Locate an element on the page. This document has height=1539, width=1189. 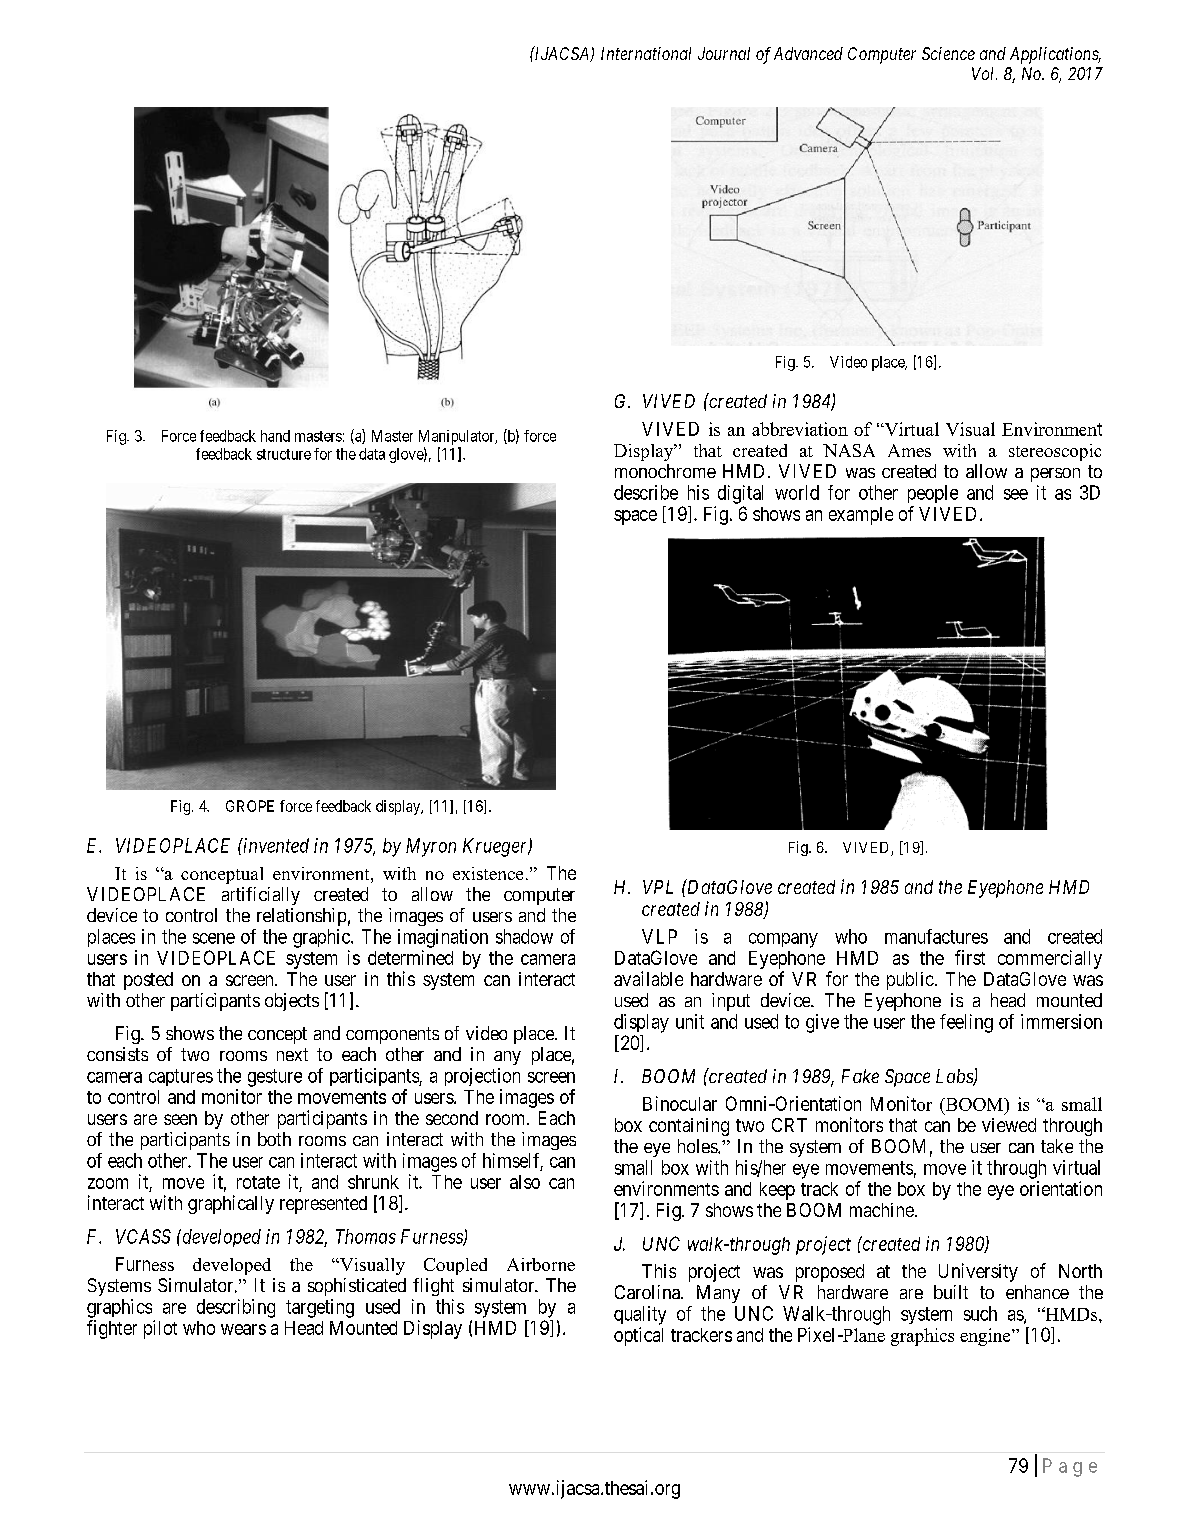
Krueger is located at coordinates (496, 847).
